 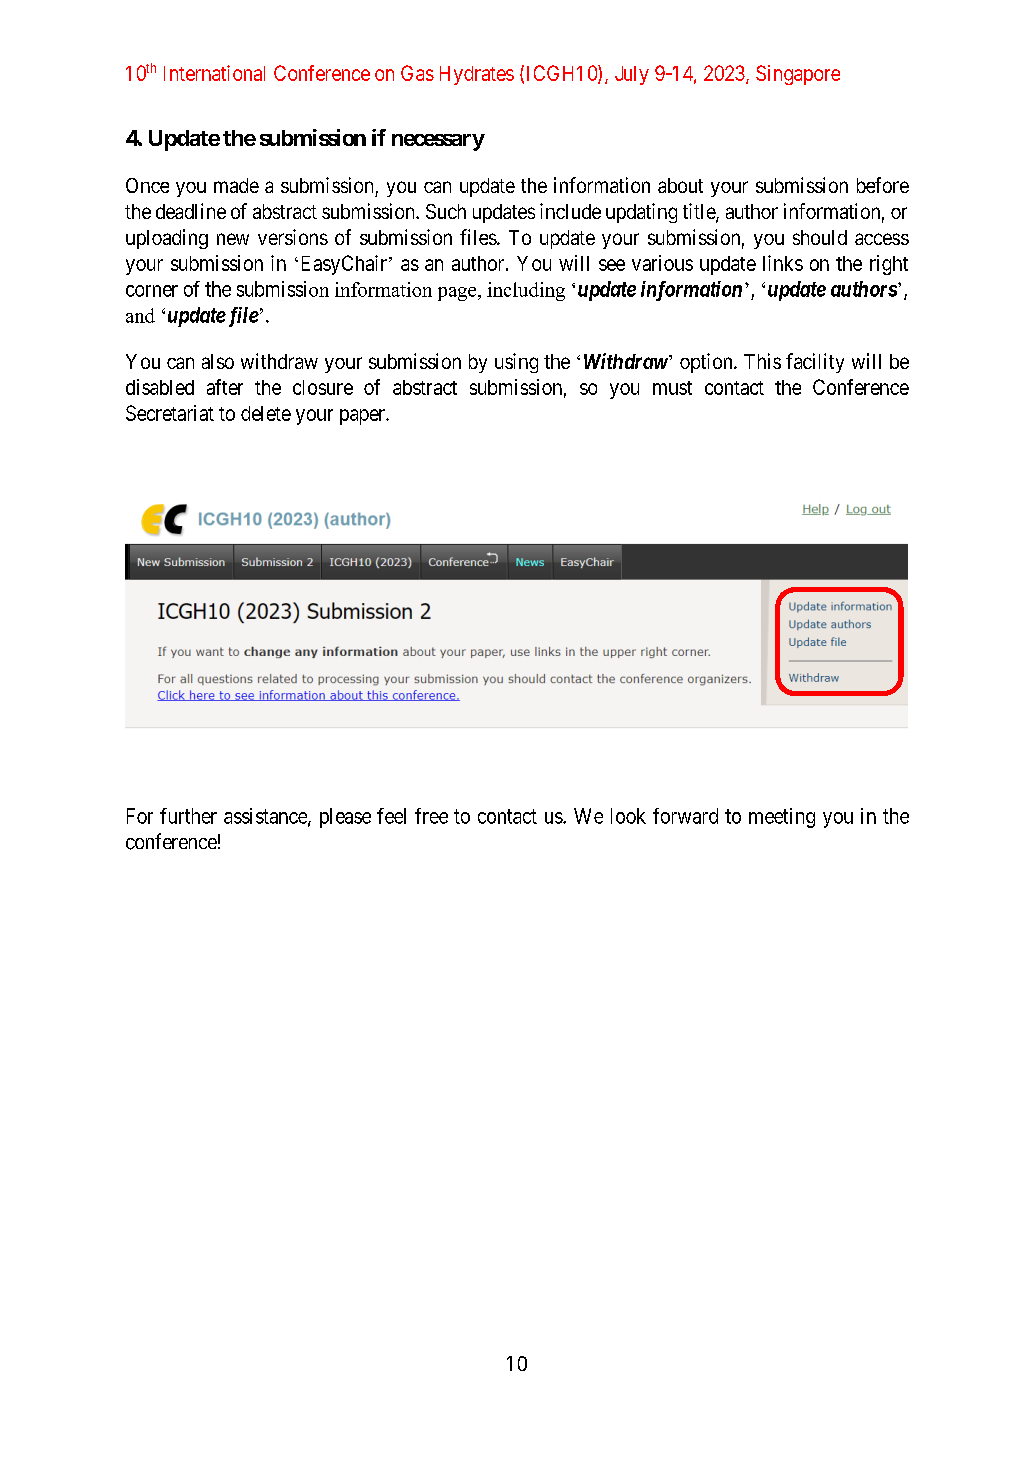 What do you see at coordinates (214, 73) in the page?
I see `International` at bounding box center [214, 73].
